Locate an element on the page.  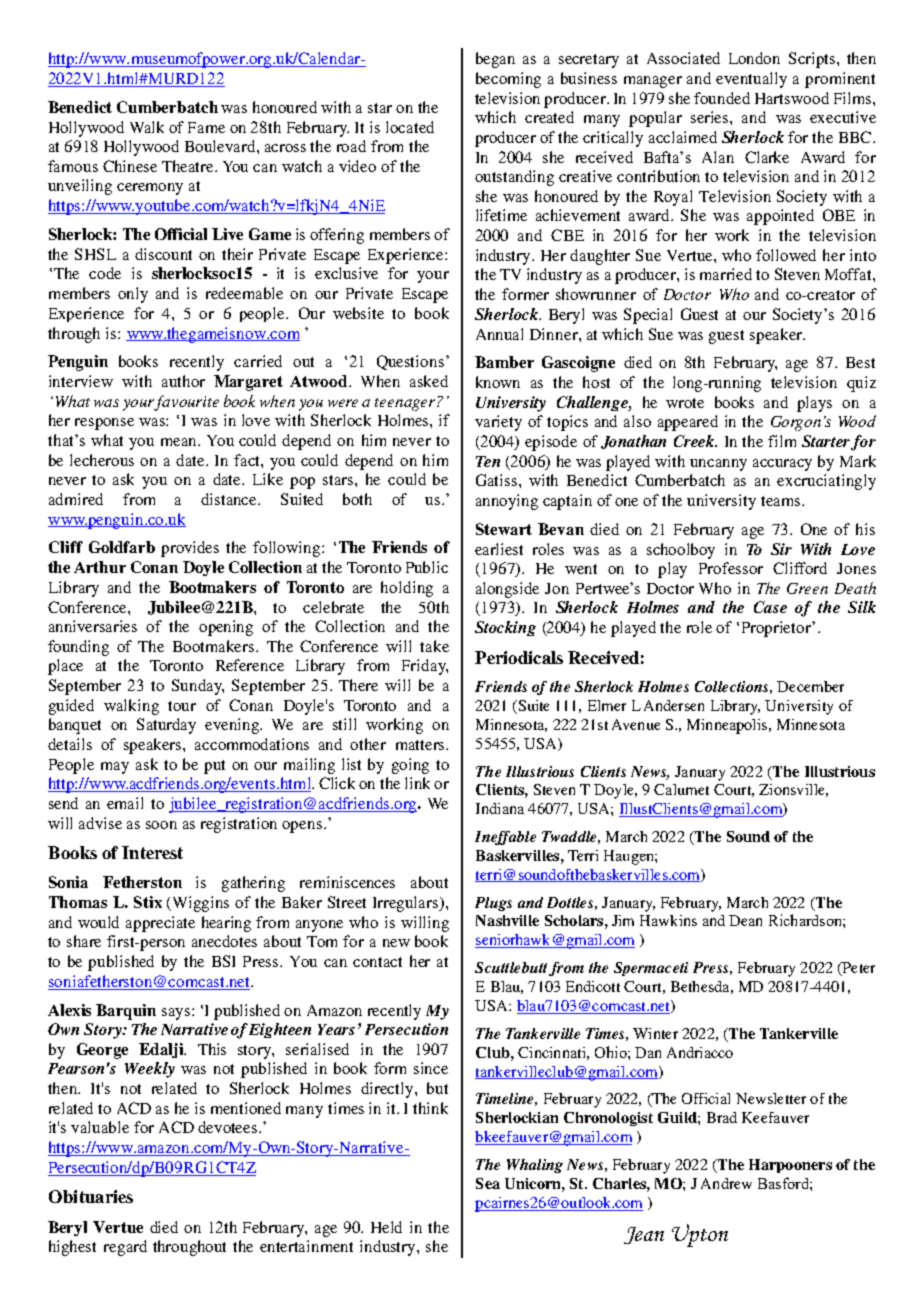
matters is located at coordinates (421, 745).
